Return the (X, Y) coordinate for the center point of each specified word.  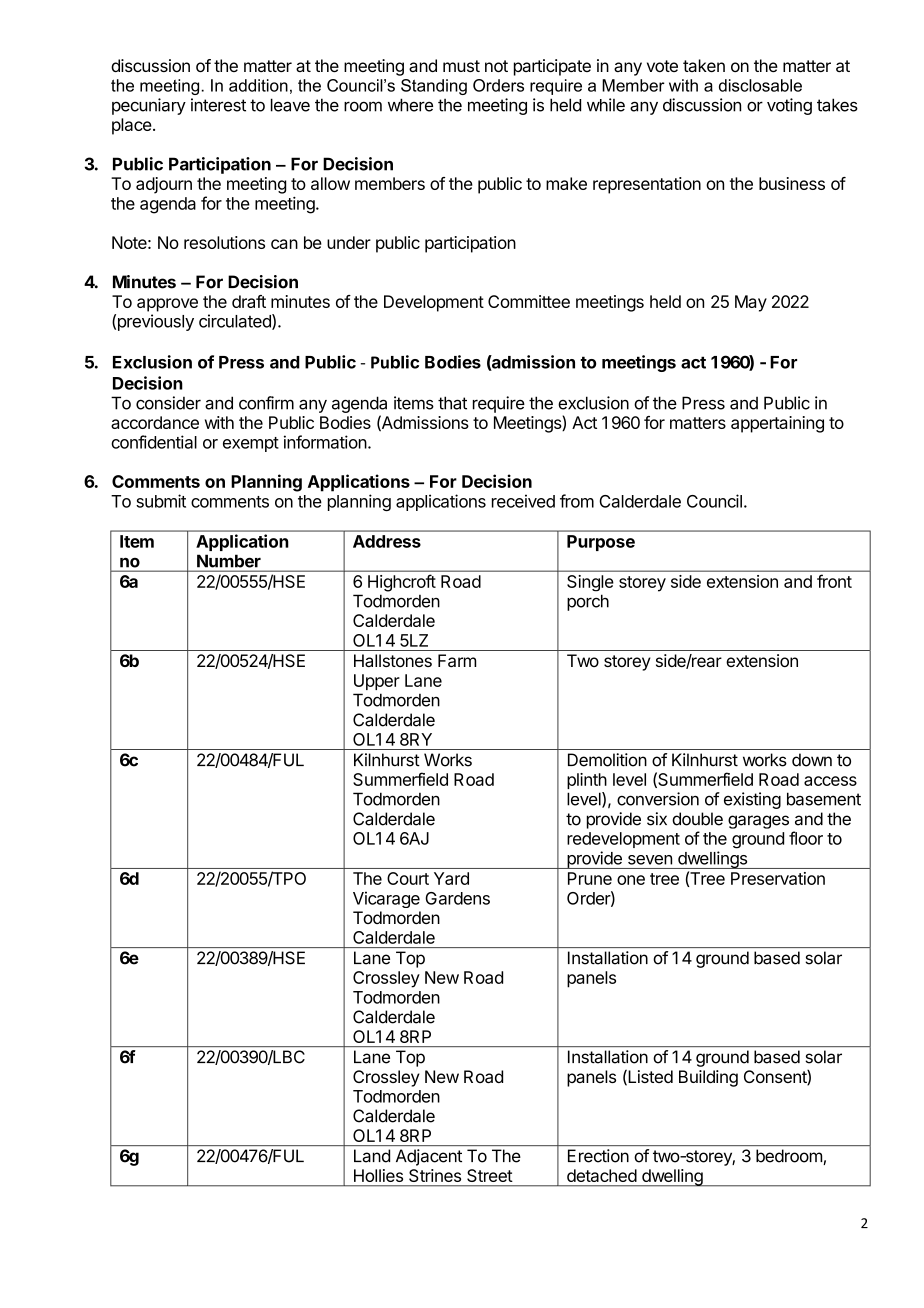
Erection (598, 1156)
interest (218, 105)
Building (708, 1078)
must (461, 66)
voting (789, 106)
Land (372, 1156)
